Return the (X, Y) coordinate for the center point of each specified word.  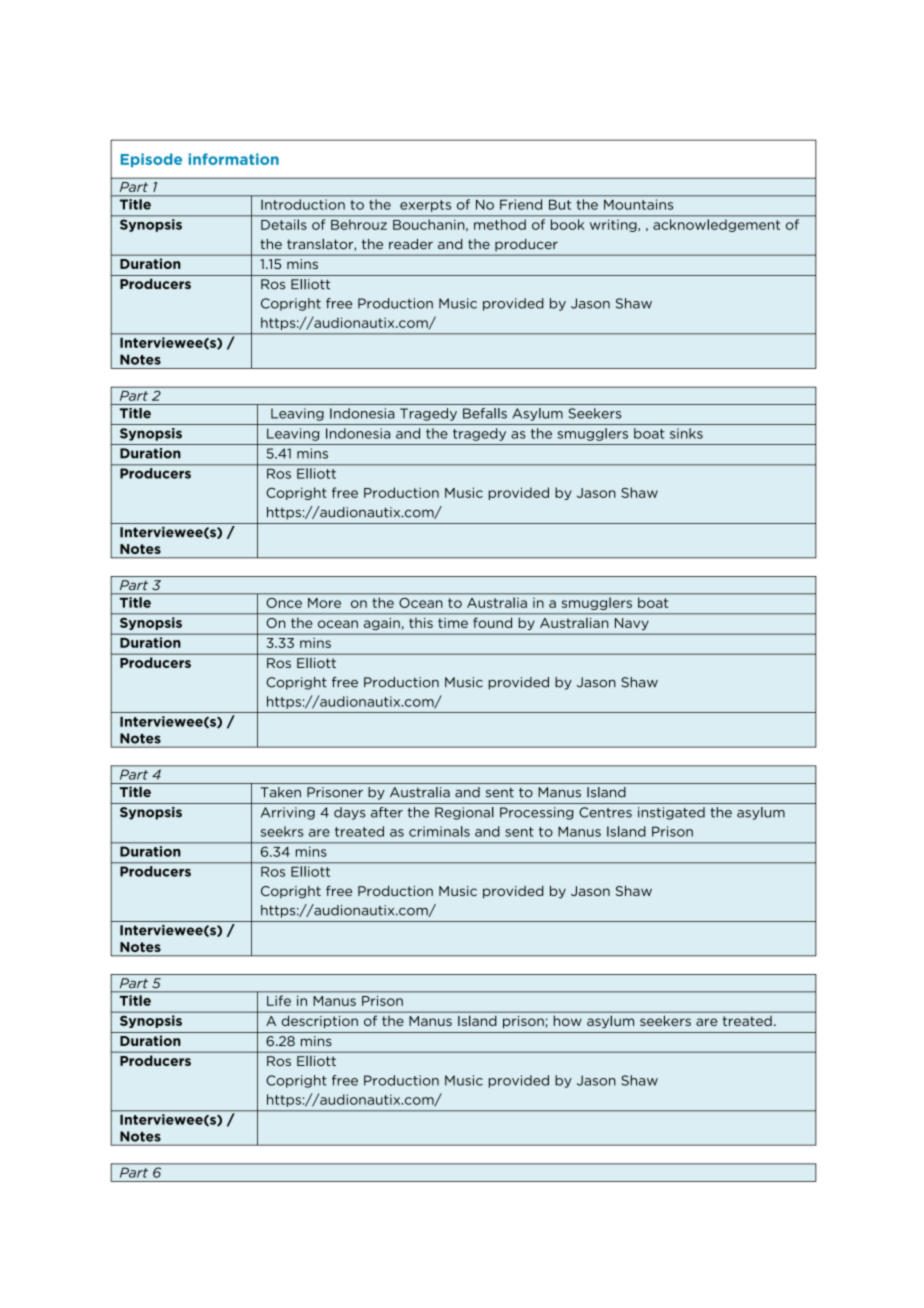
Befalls (485, 413)
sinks (686, 433)
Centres (605, 812)
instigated (671, 813)
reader (411, 244)
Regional (464, 813)
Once (284, 603)
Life (279, 1000)
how (567, 1021)
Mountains (638, 204)
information (233, 159)
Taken (281, 792)
